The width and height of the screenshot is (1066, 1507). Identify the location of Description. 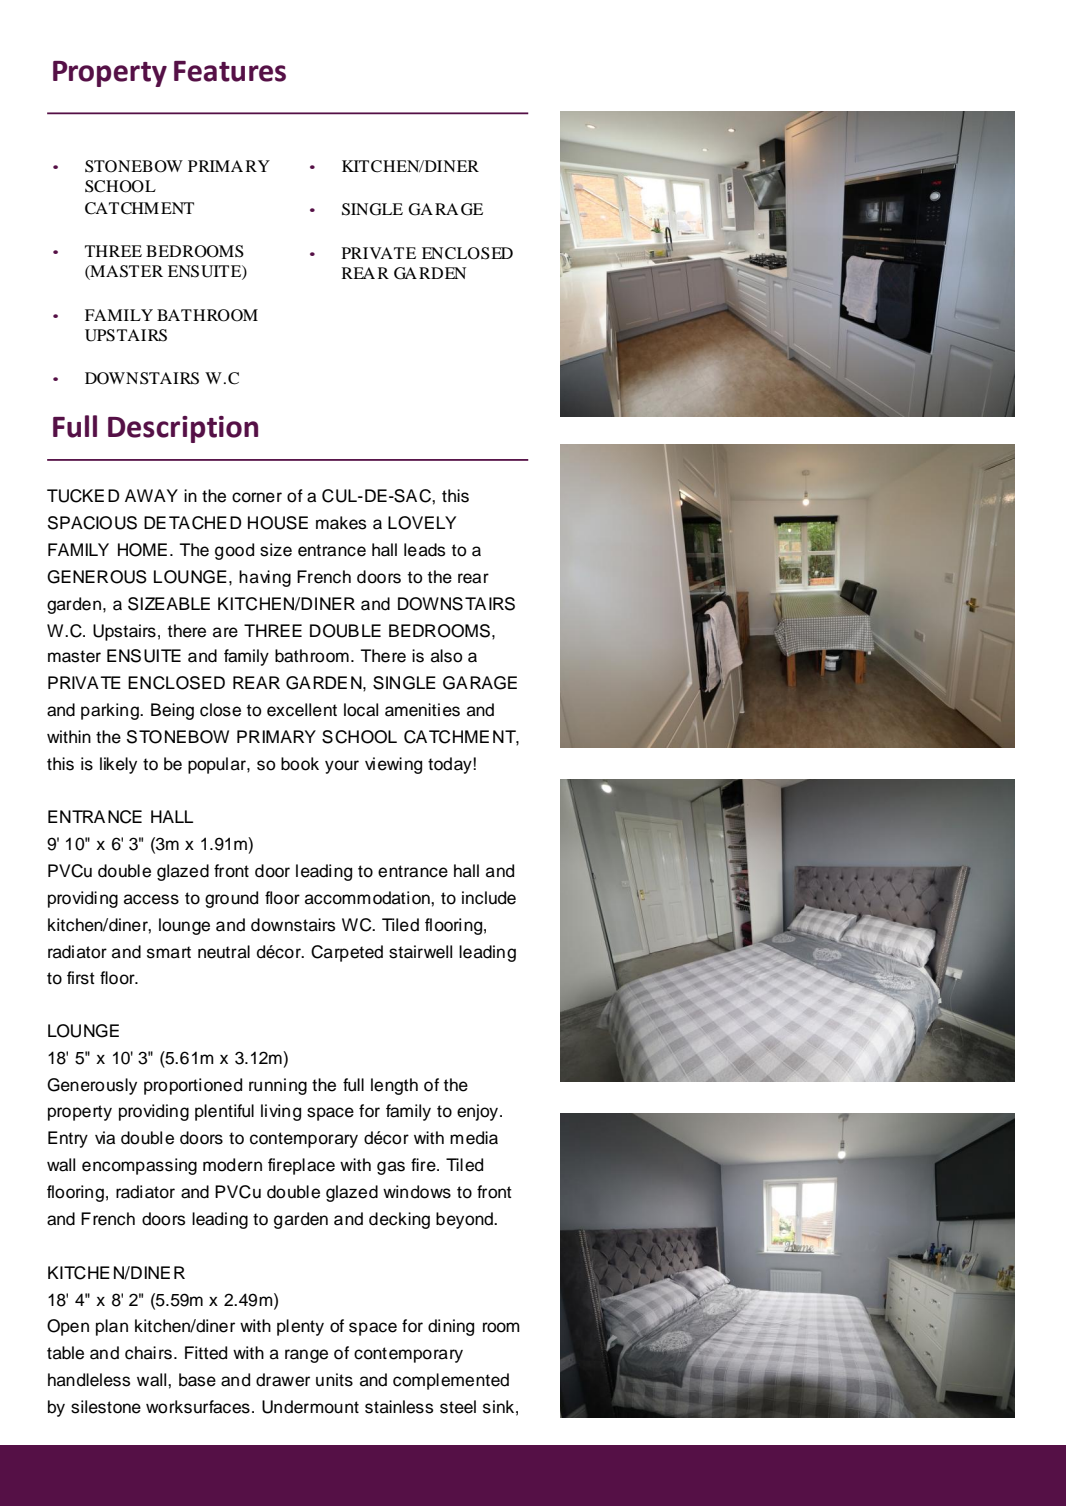
(183, 429).
